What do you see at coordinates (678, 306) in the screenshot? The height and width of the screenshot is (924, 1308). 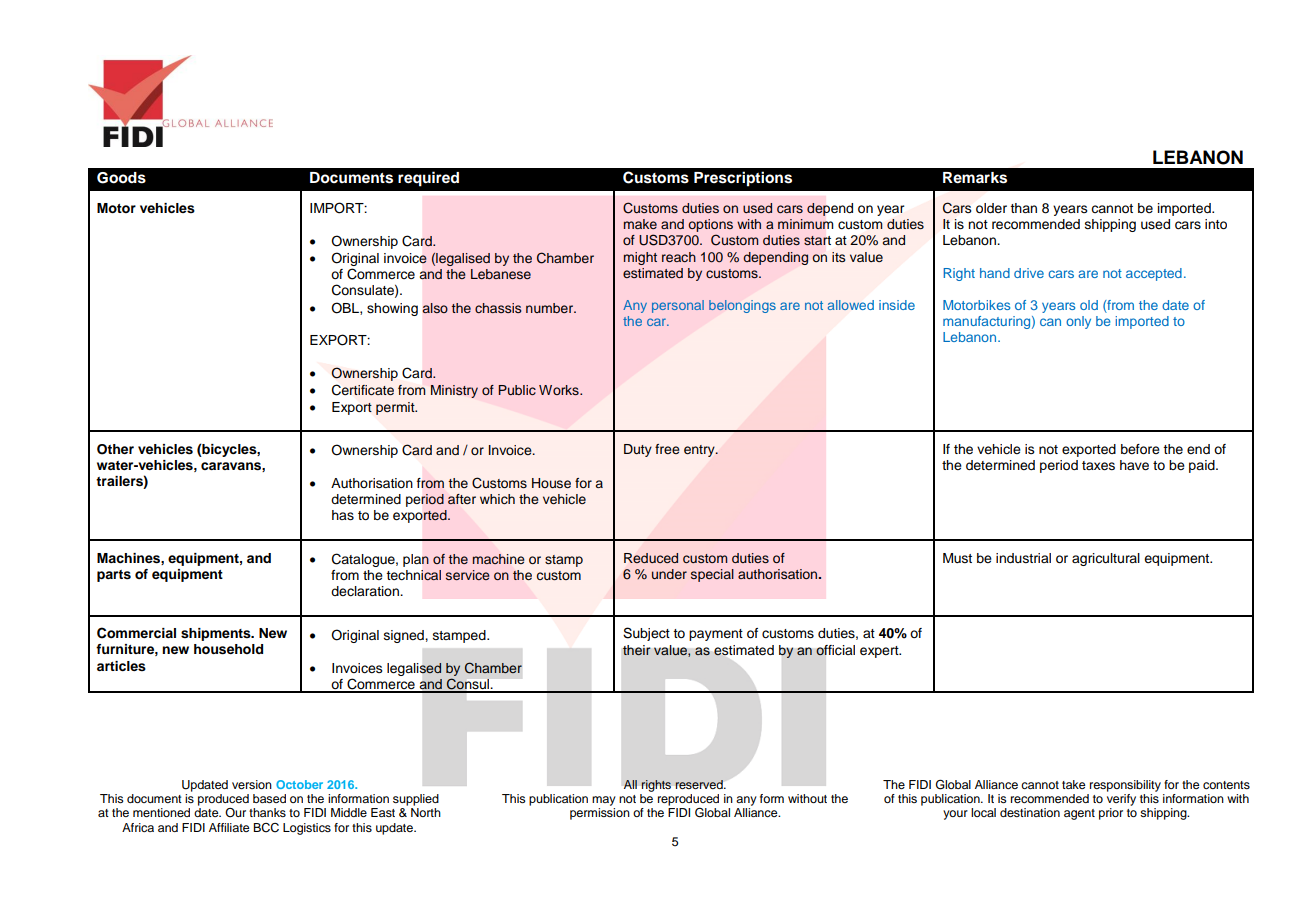 I see `personal` at bounding box center [678, 306].
